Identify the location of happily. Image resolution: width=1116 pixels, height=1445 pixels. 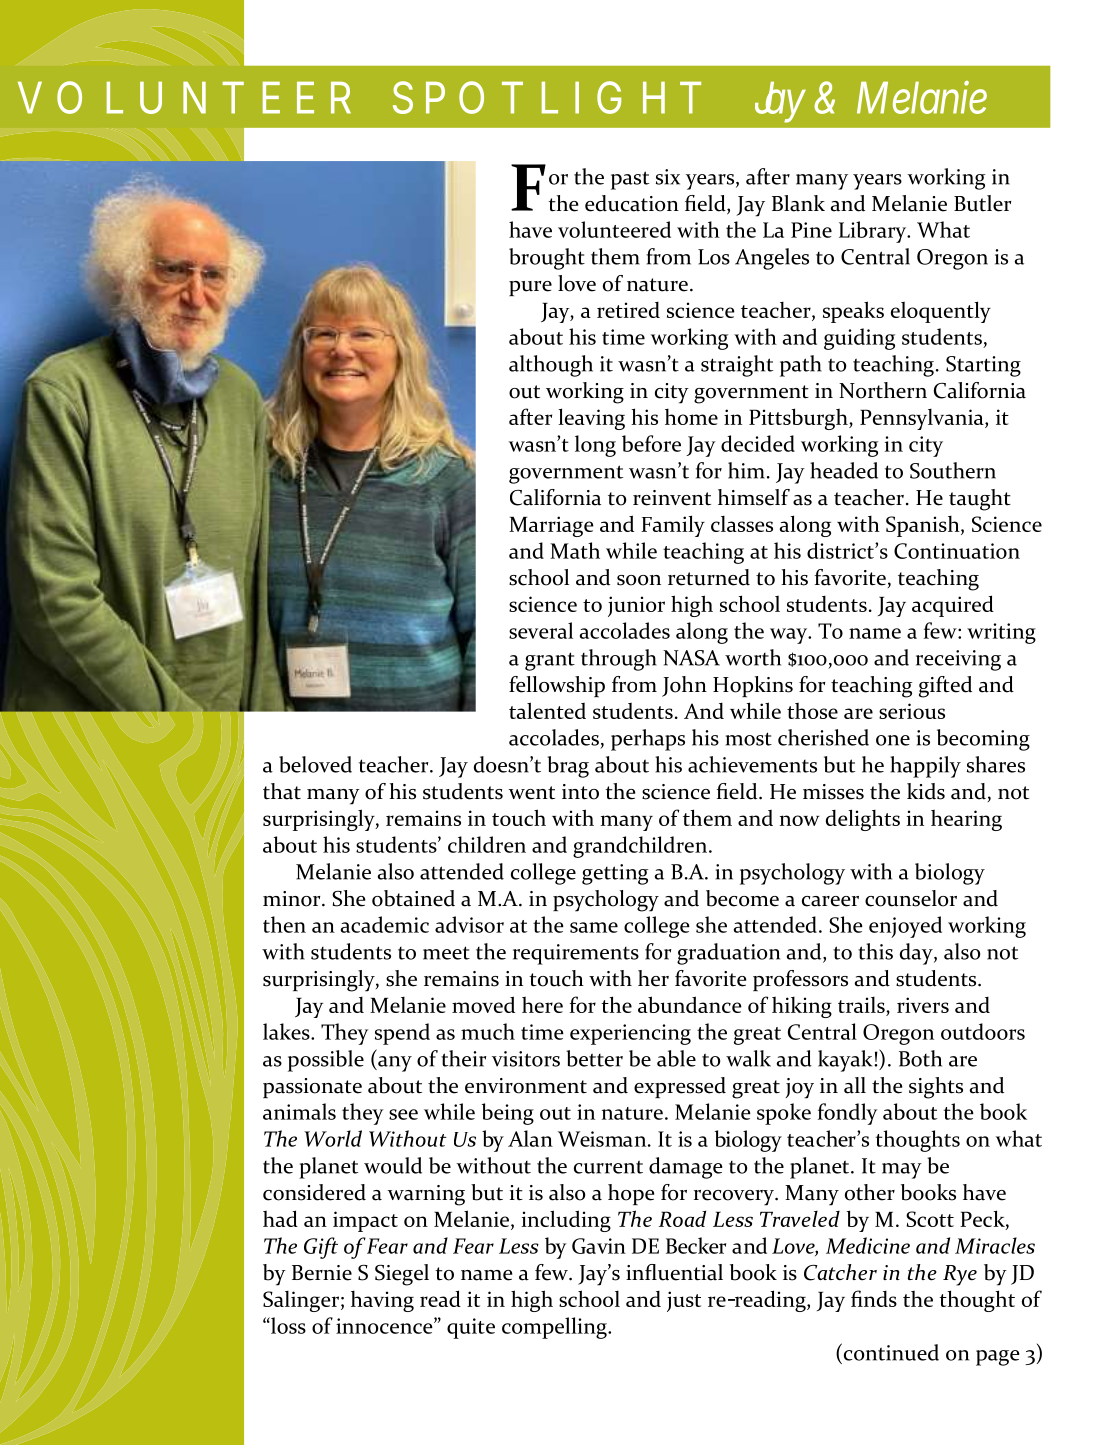
(925, 767).
